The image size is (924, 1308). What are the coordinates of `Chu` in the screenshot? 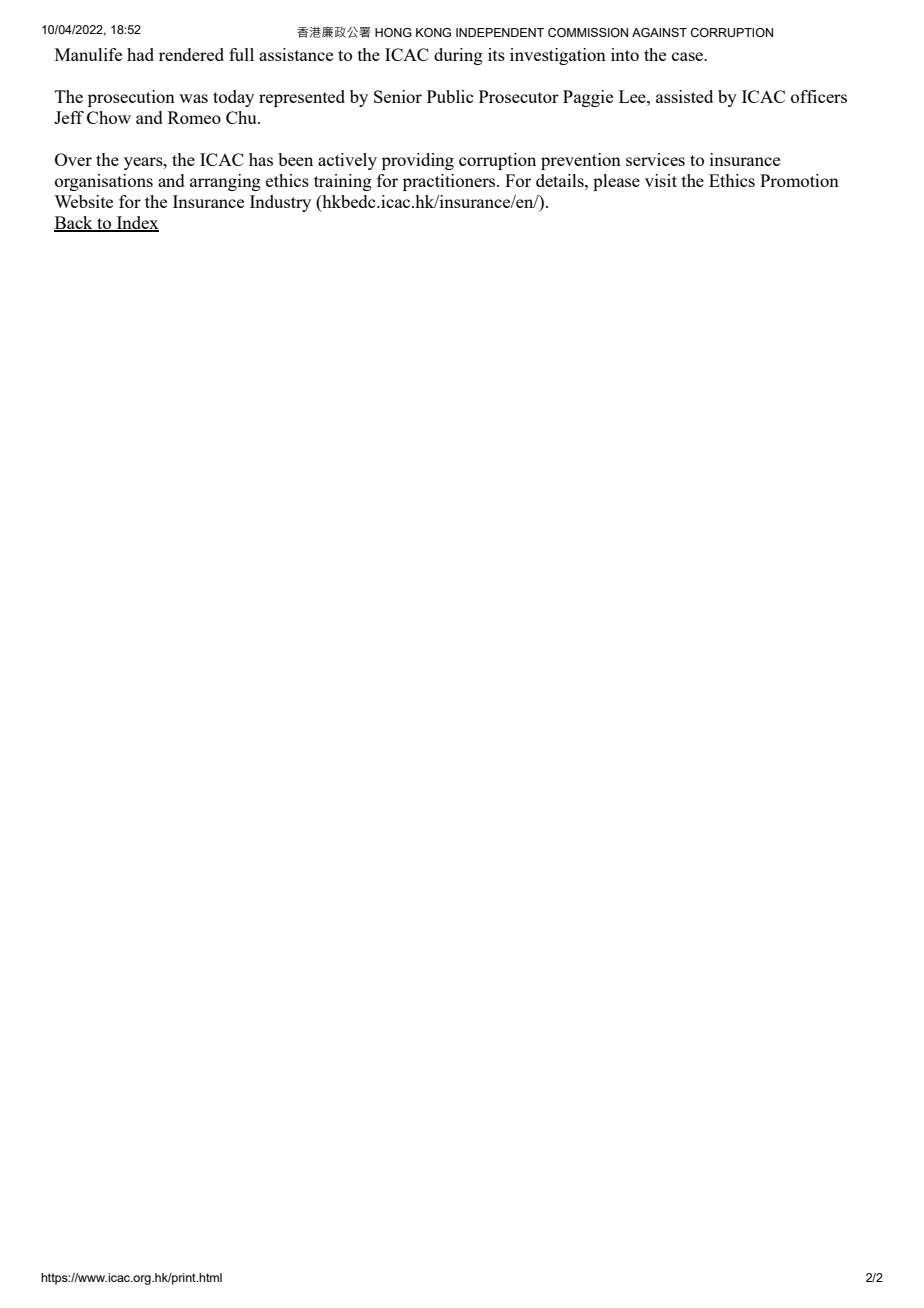 It's located at (242, 117).
